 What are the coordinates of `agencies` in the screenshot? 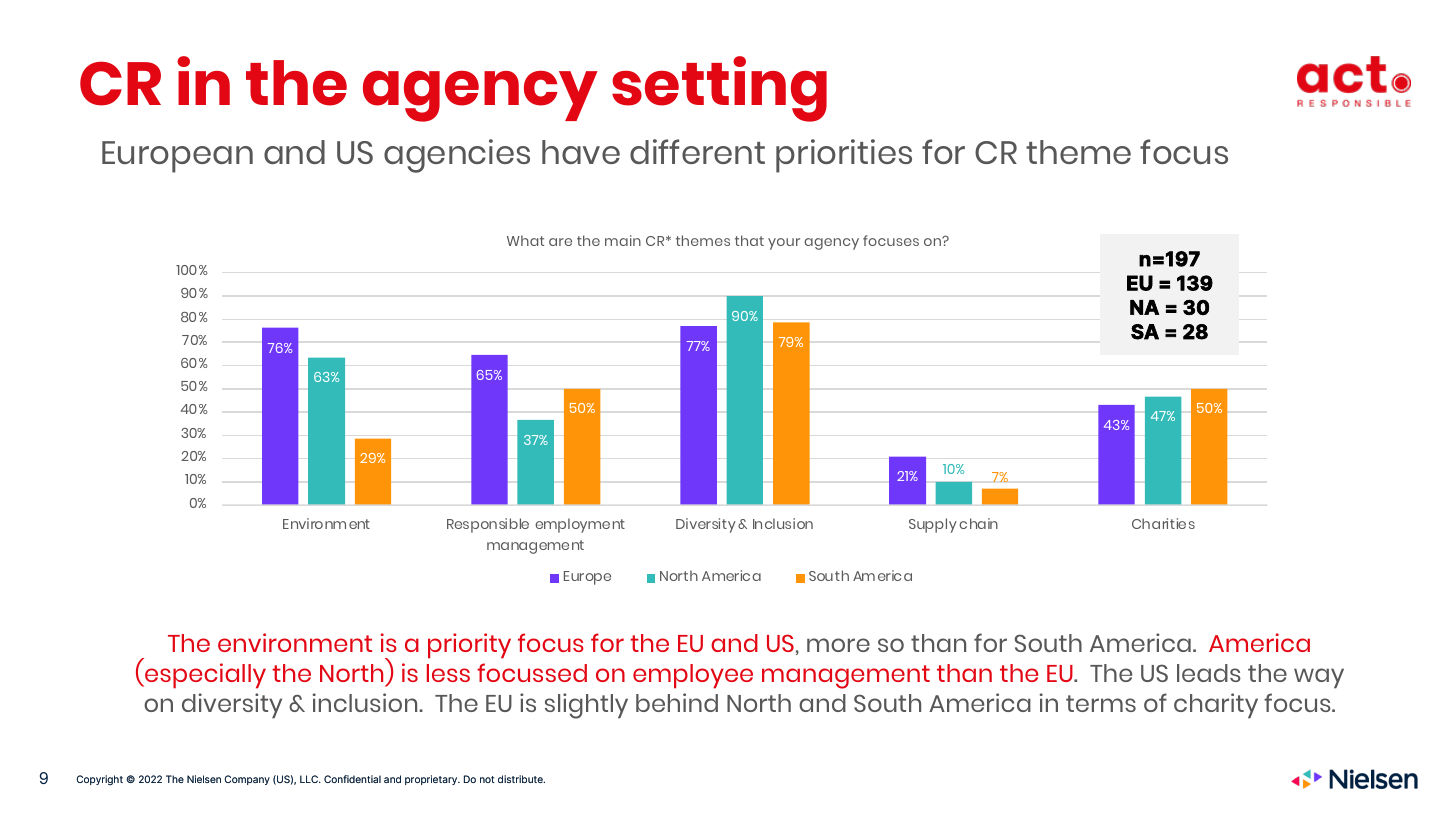 It's located at (457, 156).
